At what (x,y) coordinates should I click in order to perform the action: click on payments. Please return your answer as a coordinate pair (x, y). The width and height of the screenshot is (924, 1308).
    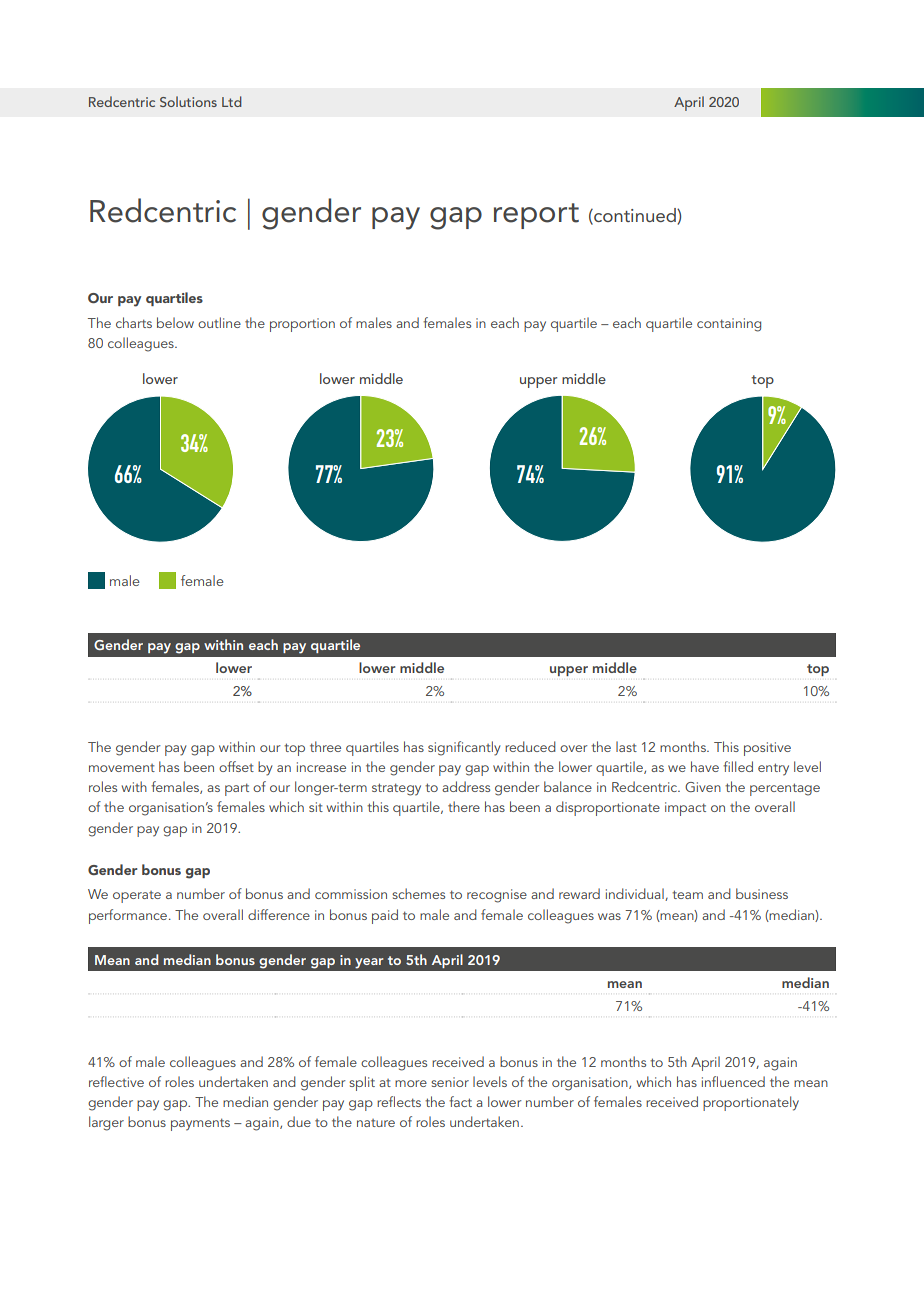
    Looking at the image, I should click on (200, 1124).
